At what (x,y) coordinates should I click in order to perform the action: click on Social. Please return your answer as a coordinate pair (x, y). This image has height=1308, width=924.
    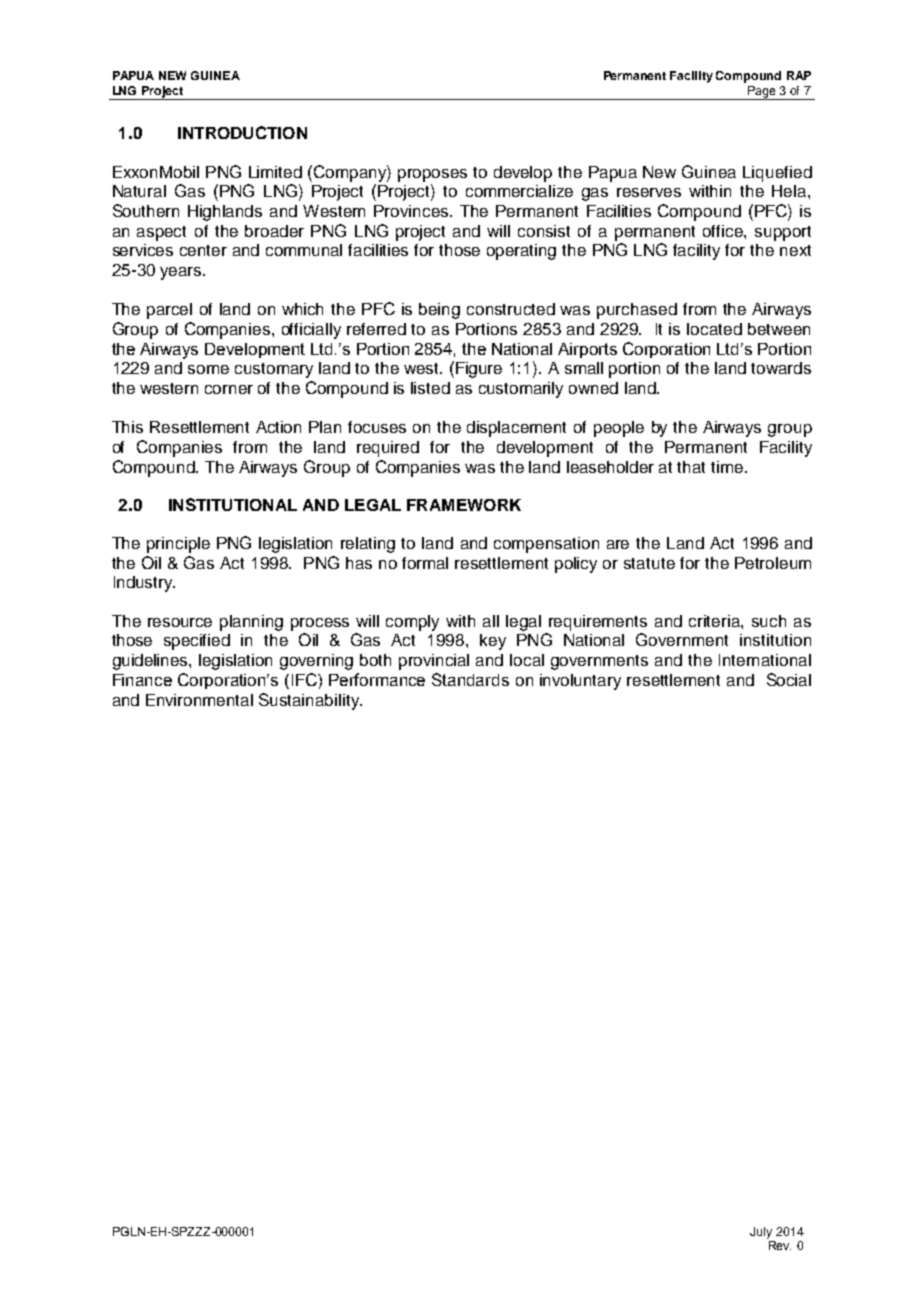
    Looking at the image, I should click on (789, 679).
